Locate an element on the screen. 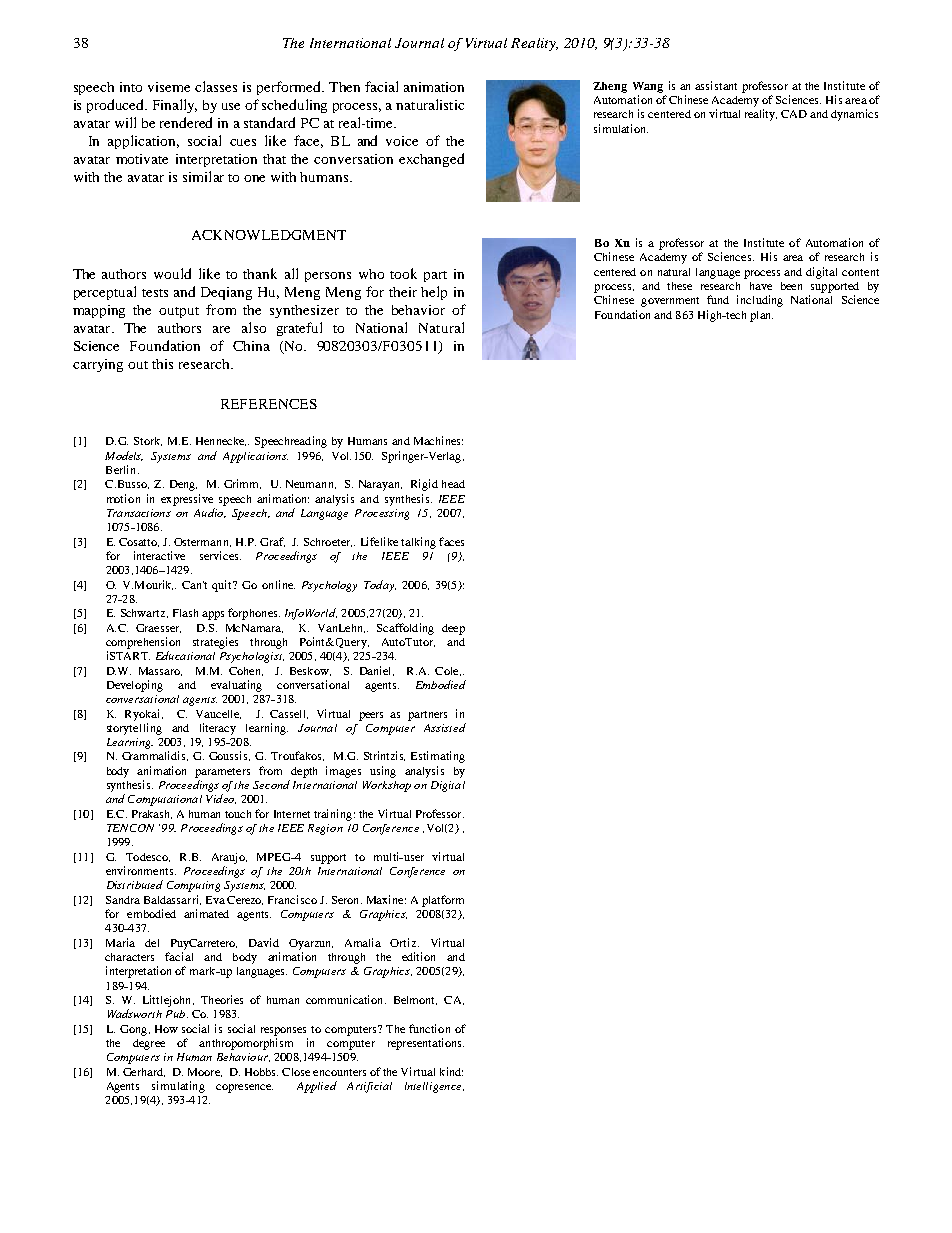 Image resolution: width=952 pixels, height=1233 pixels. head is located at coordinates (453, 484).
